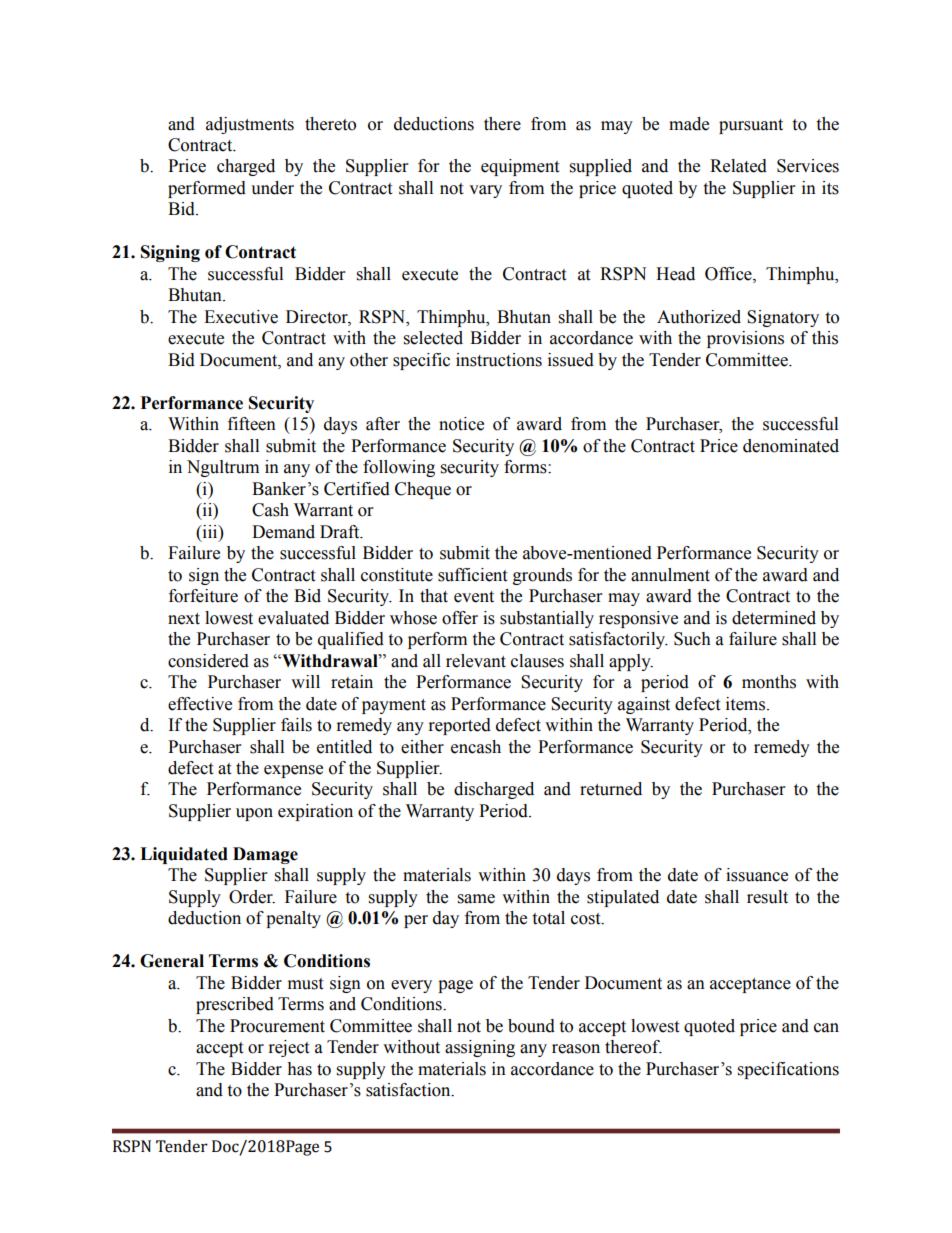  I want to click on can, so click(826, 1028).
